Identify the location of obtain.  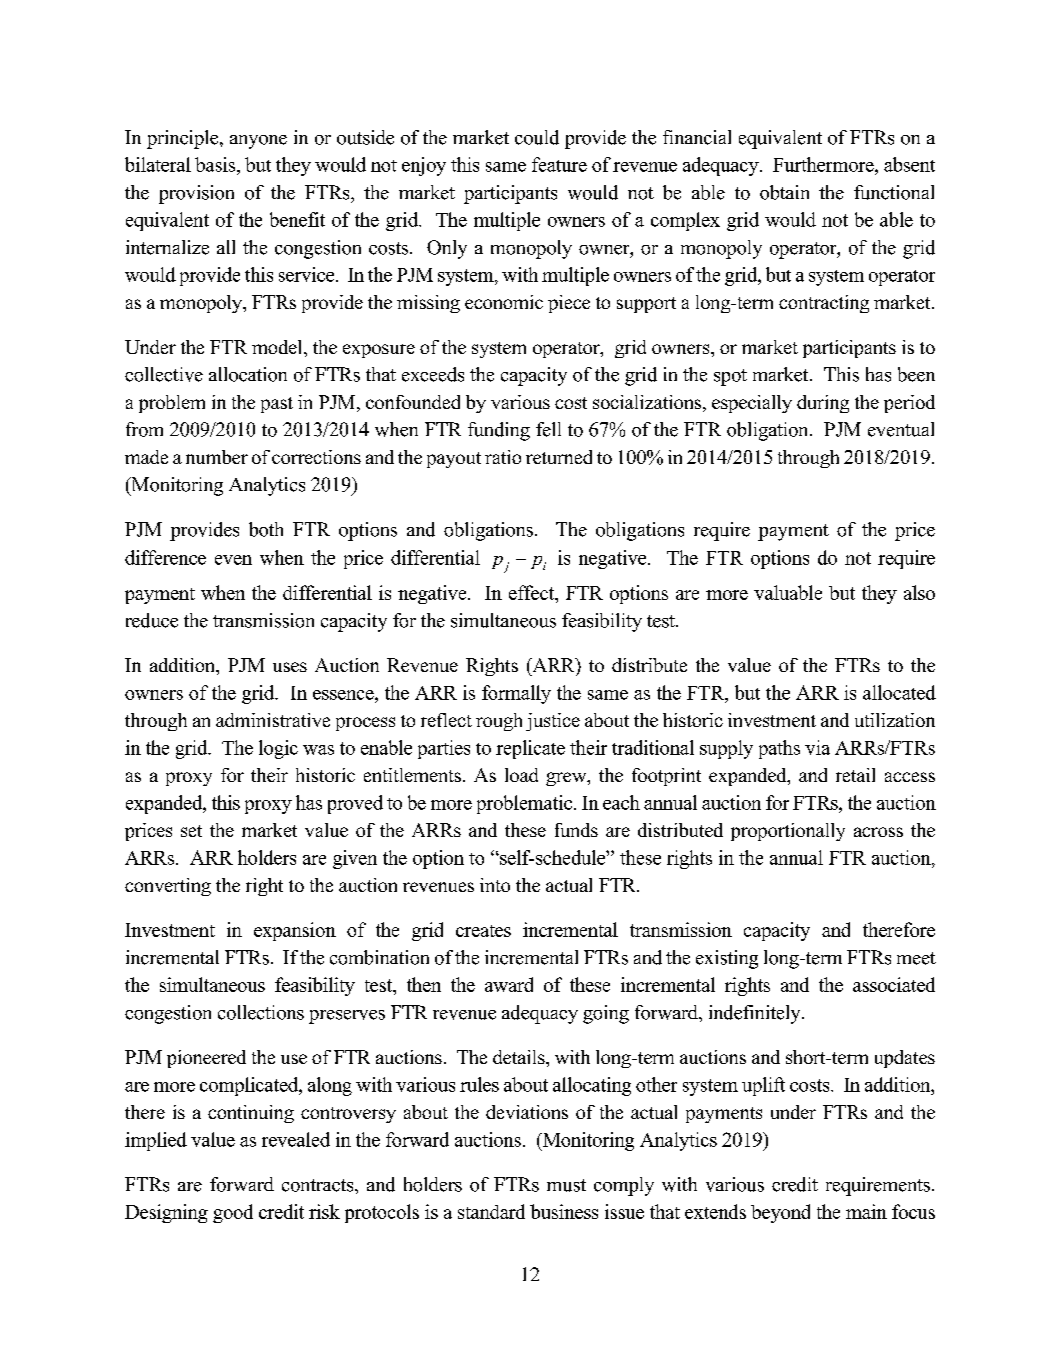
(784, 192).
